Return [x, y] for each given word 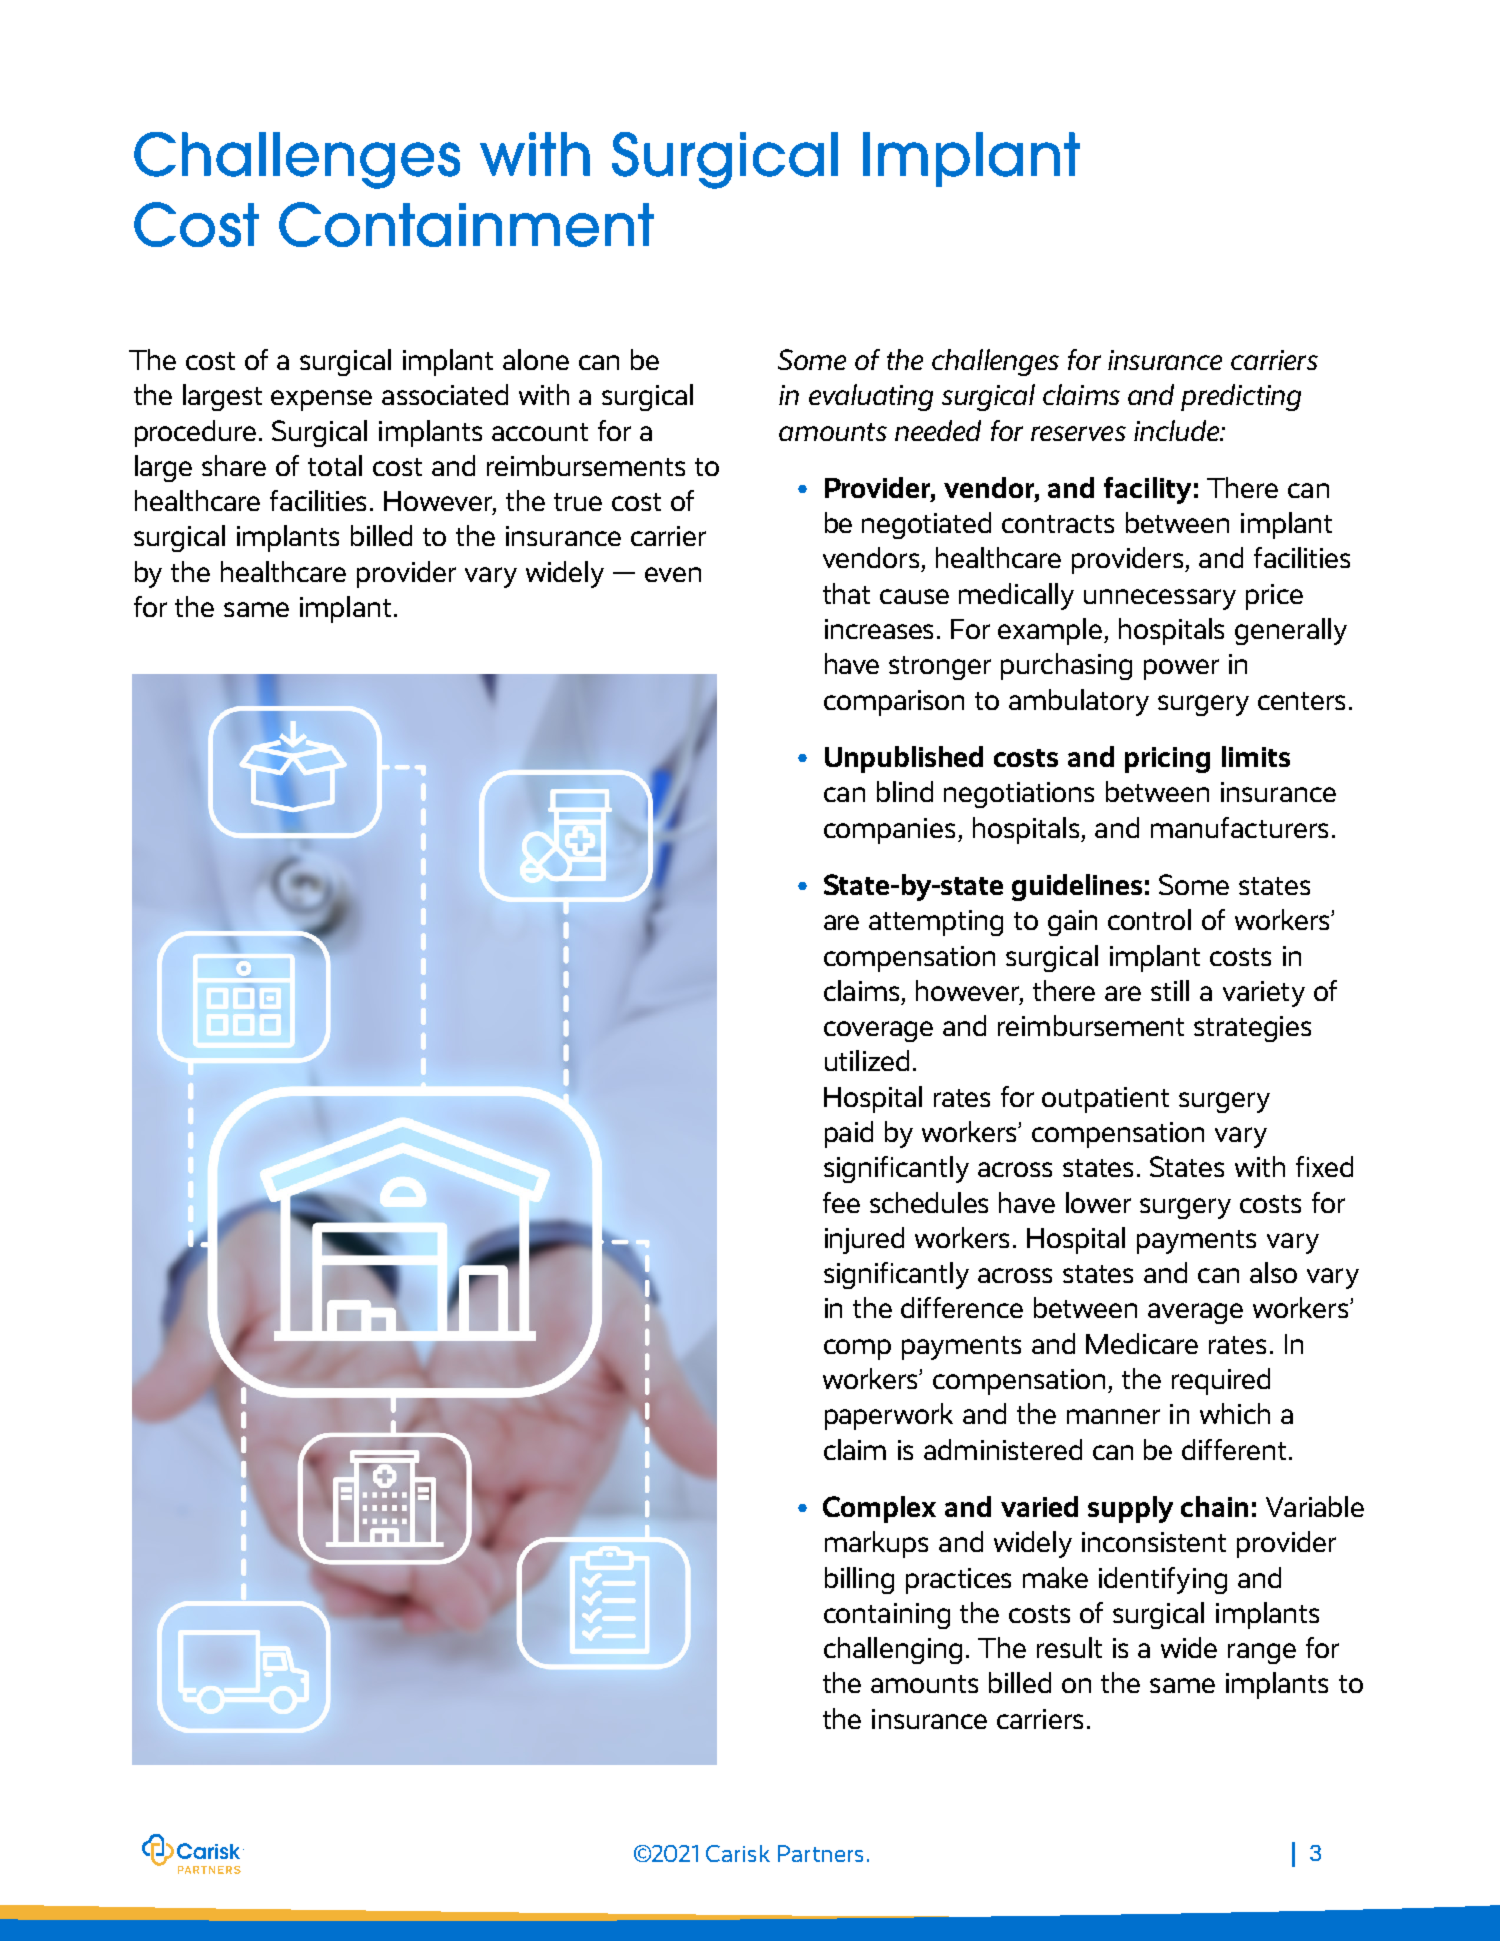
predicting [1241, 397]
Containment [466, 224]
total [335, 465]
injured [864, 1240]
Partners [820, 1853]
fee [841, 1202]
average [1195, 1313]
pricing [1167, 760]
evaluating [871, 397]
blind [905, 791]
